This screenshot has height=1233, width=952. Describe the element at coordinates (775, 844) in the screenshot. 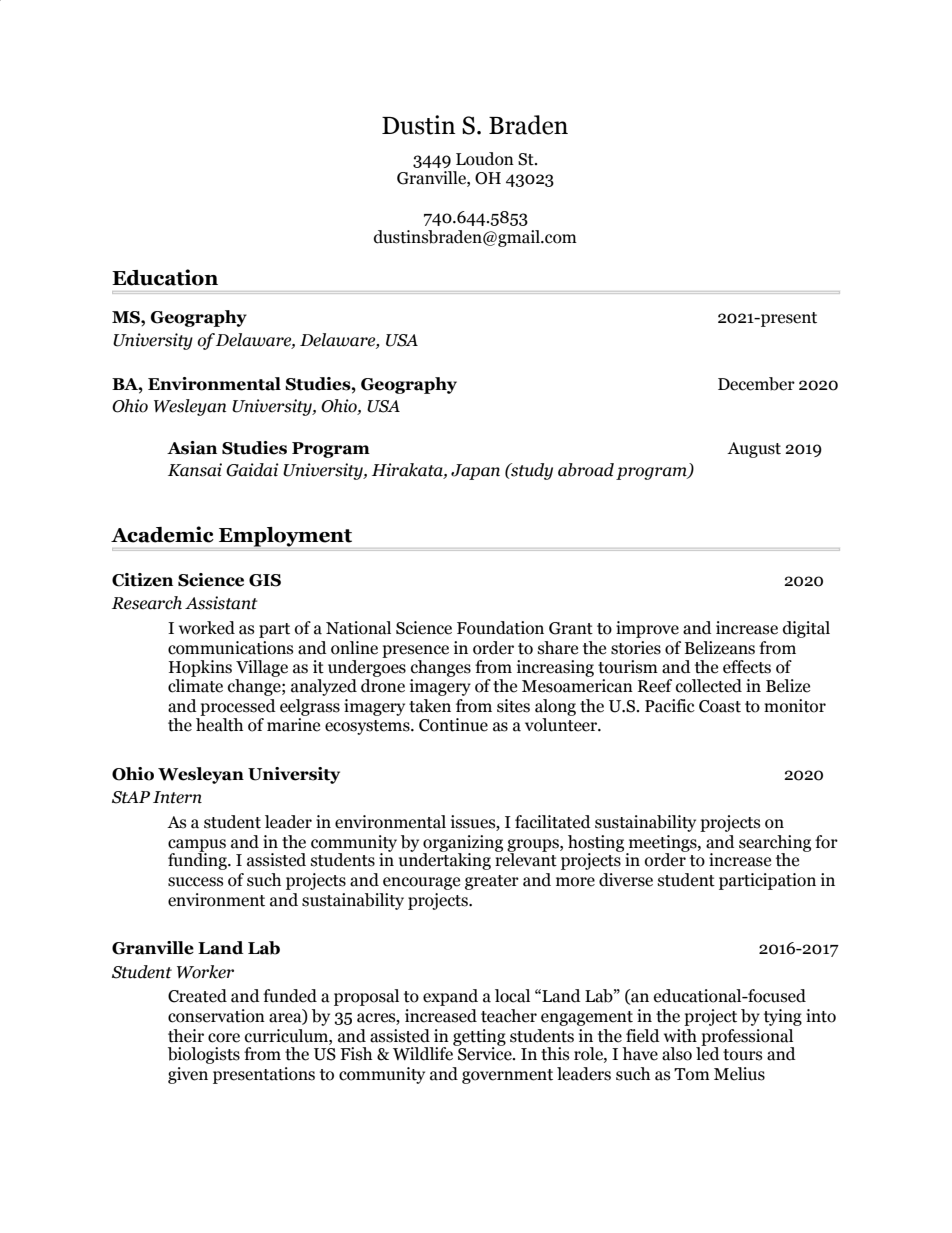

I see `searching` at that location.
